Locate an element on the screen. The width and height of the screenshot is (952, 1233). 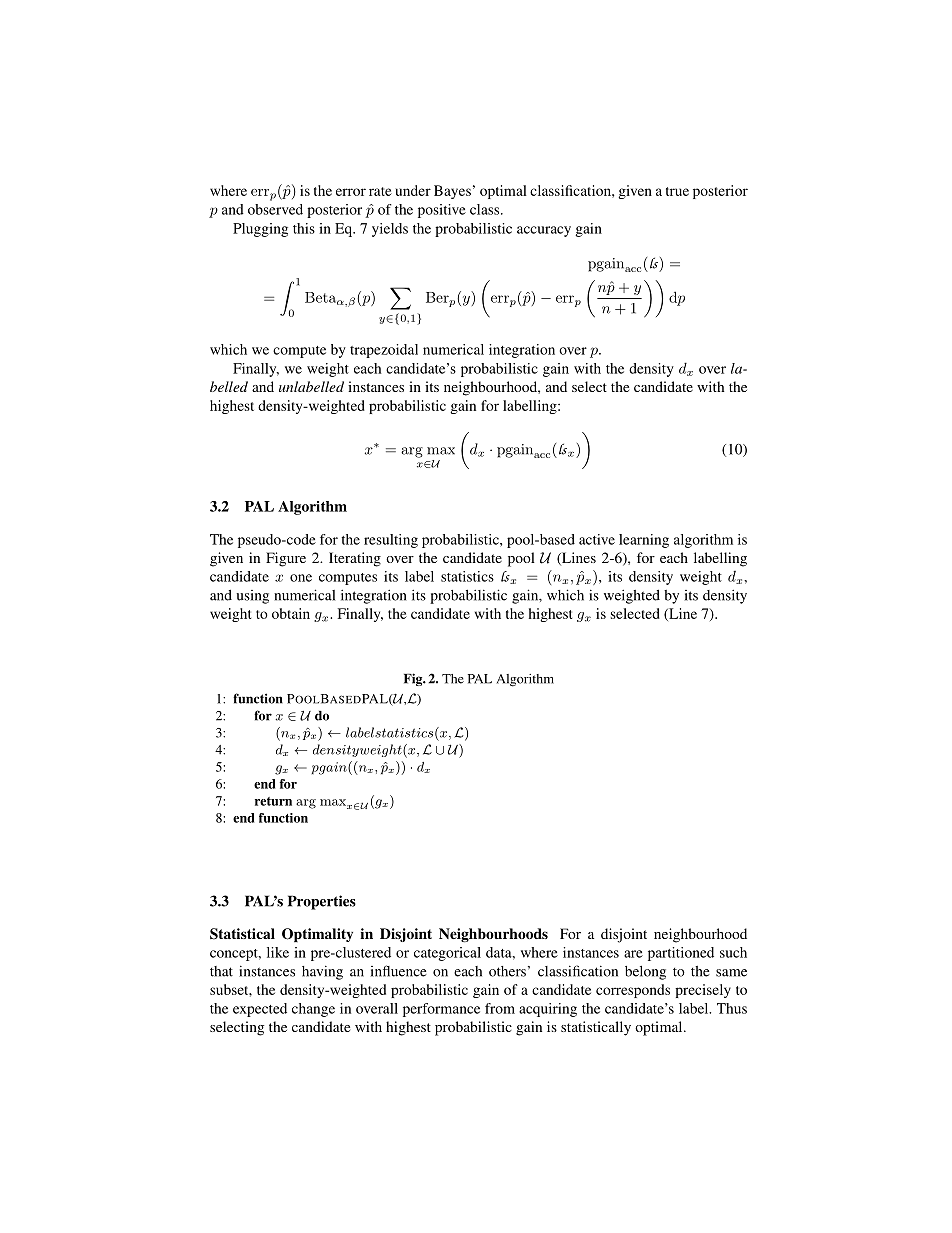
resulting is located at coordinates (391, 541).
